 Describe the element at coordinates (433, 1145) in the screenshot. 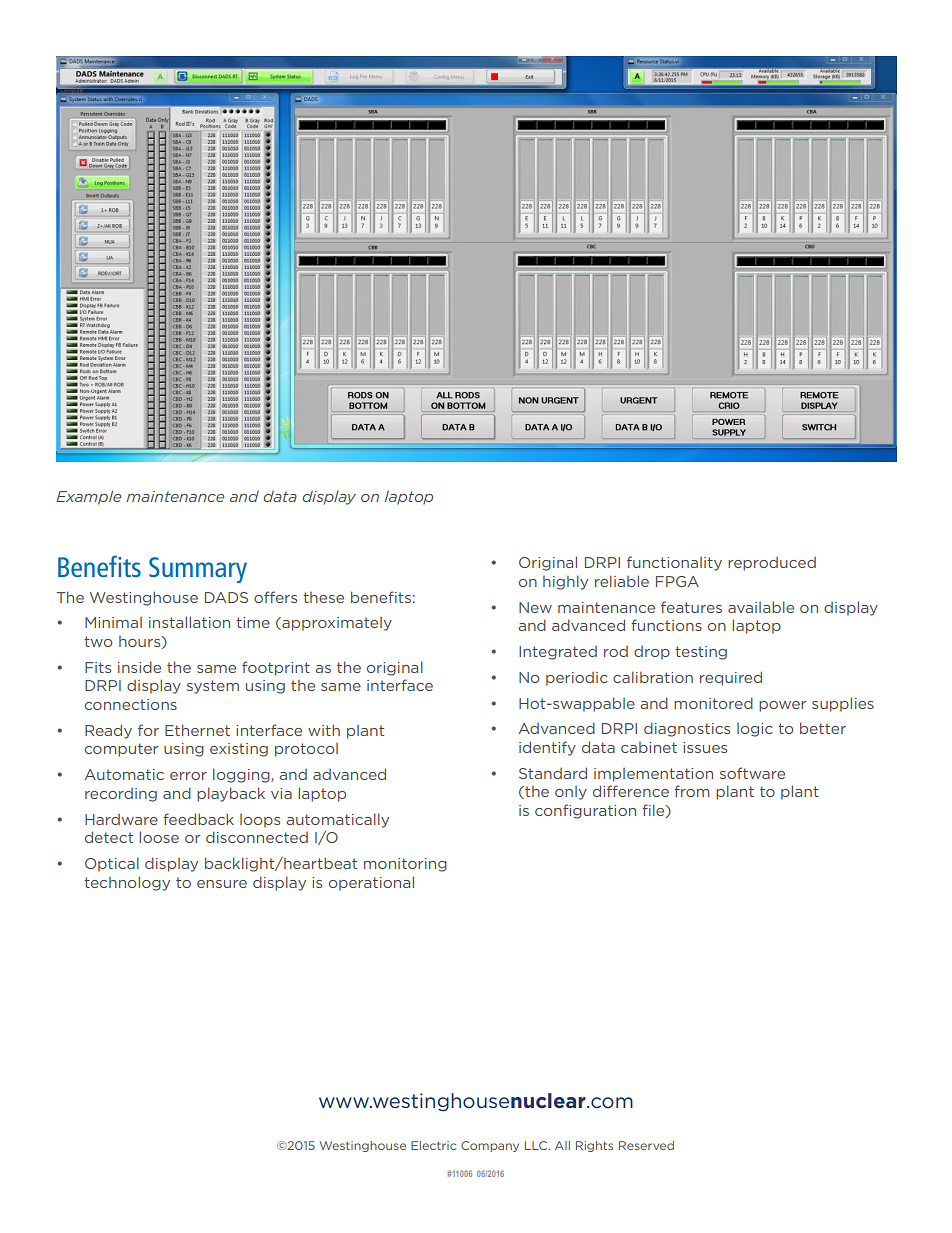

I see `Electric` at that location.
